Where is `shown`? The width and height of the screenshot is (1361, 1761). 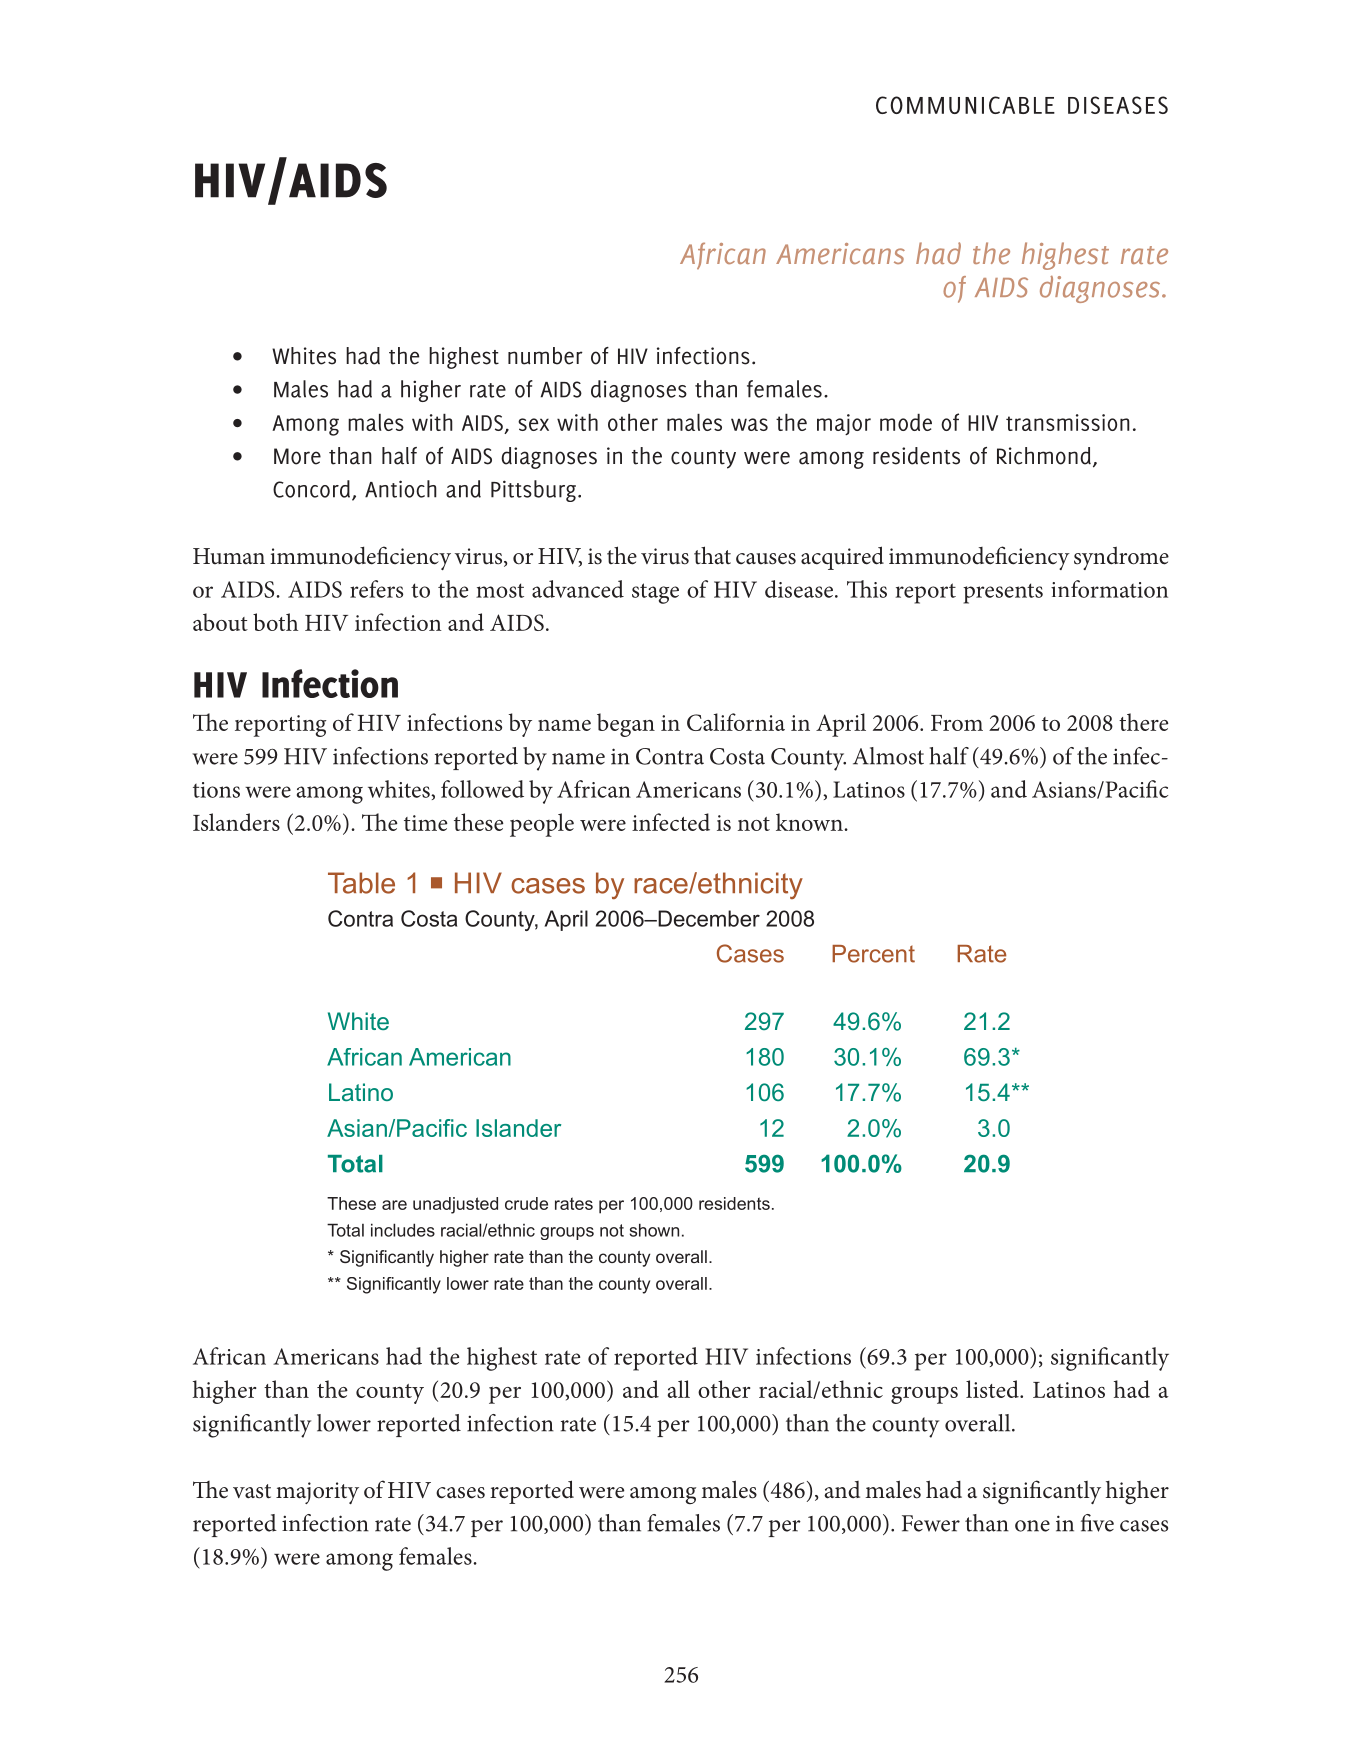
shown is located at coordinates (654, 1230).
